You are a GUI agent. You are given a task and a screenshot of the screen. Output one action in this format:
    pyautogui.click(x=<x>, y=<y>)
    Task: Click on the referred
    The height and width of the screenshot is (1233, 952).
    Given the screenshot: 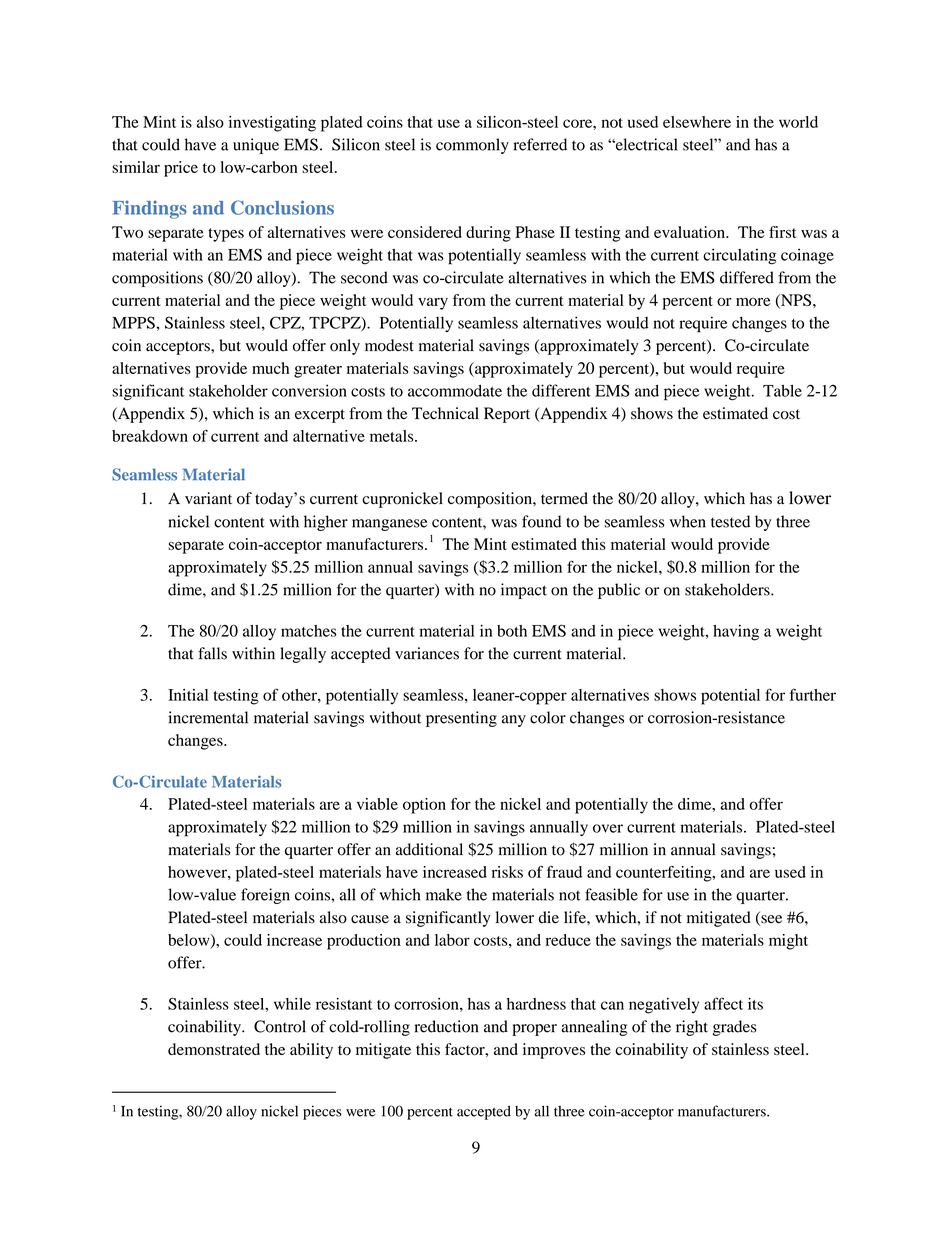 What is the action you would take?
    pyautogui.click(x=540, y=144)
